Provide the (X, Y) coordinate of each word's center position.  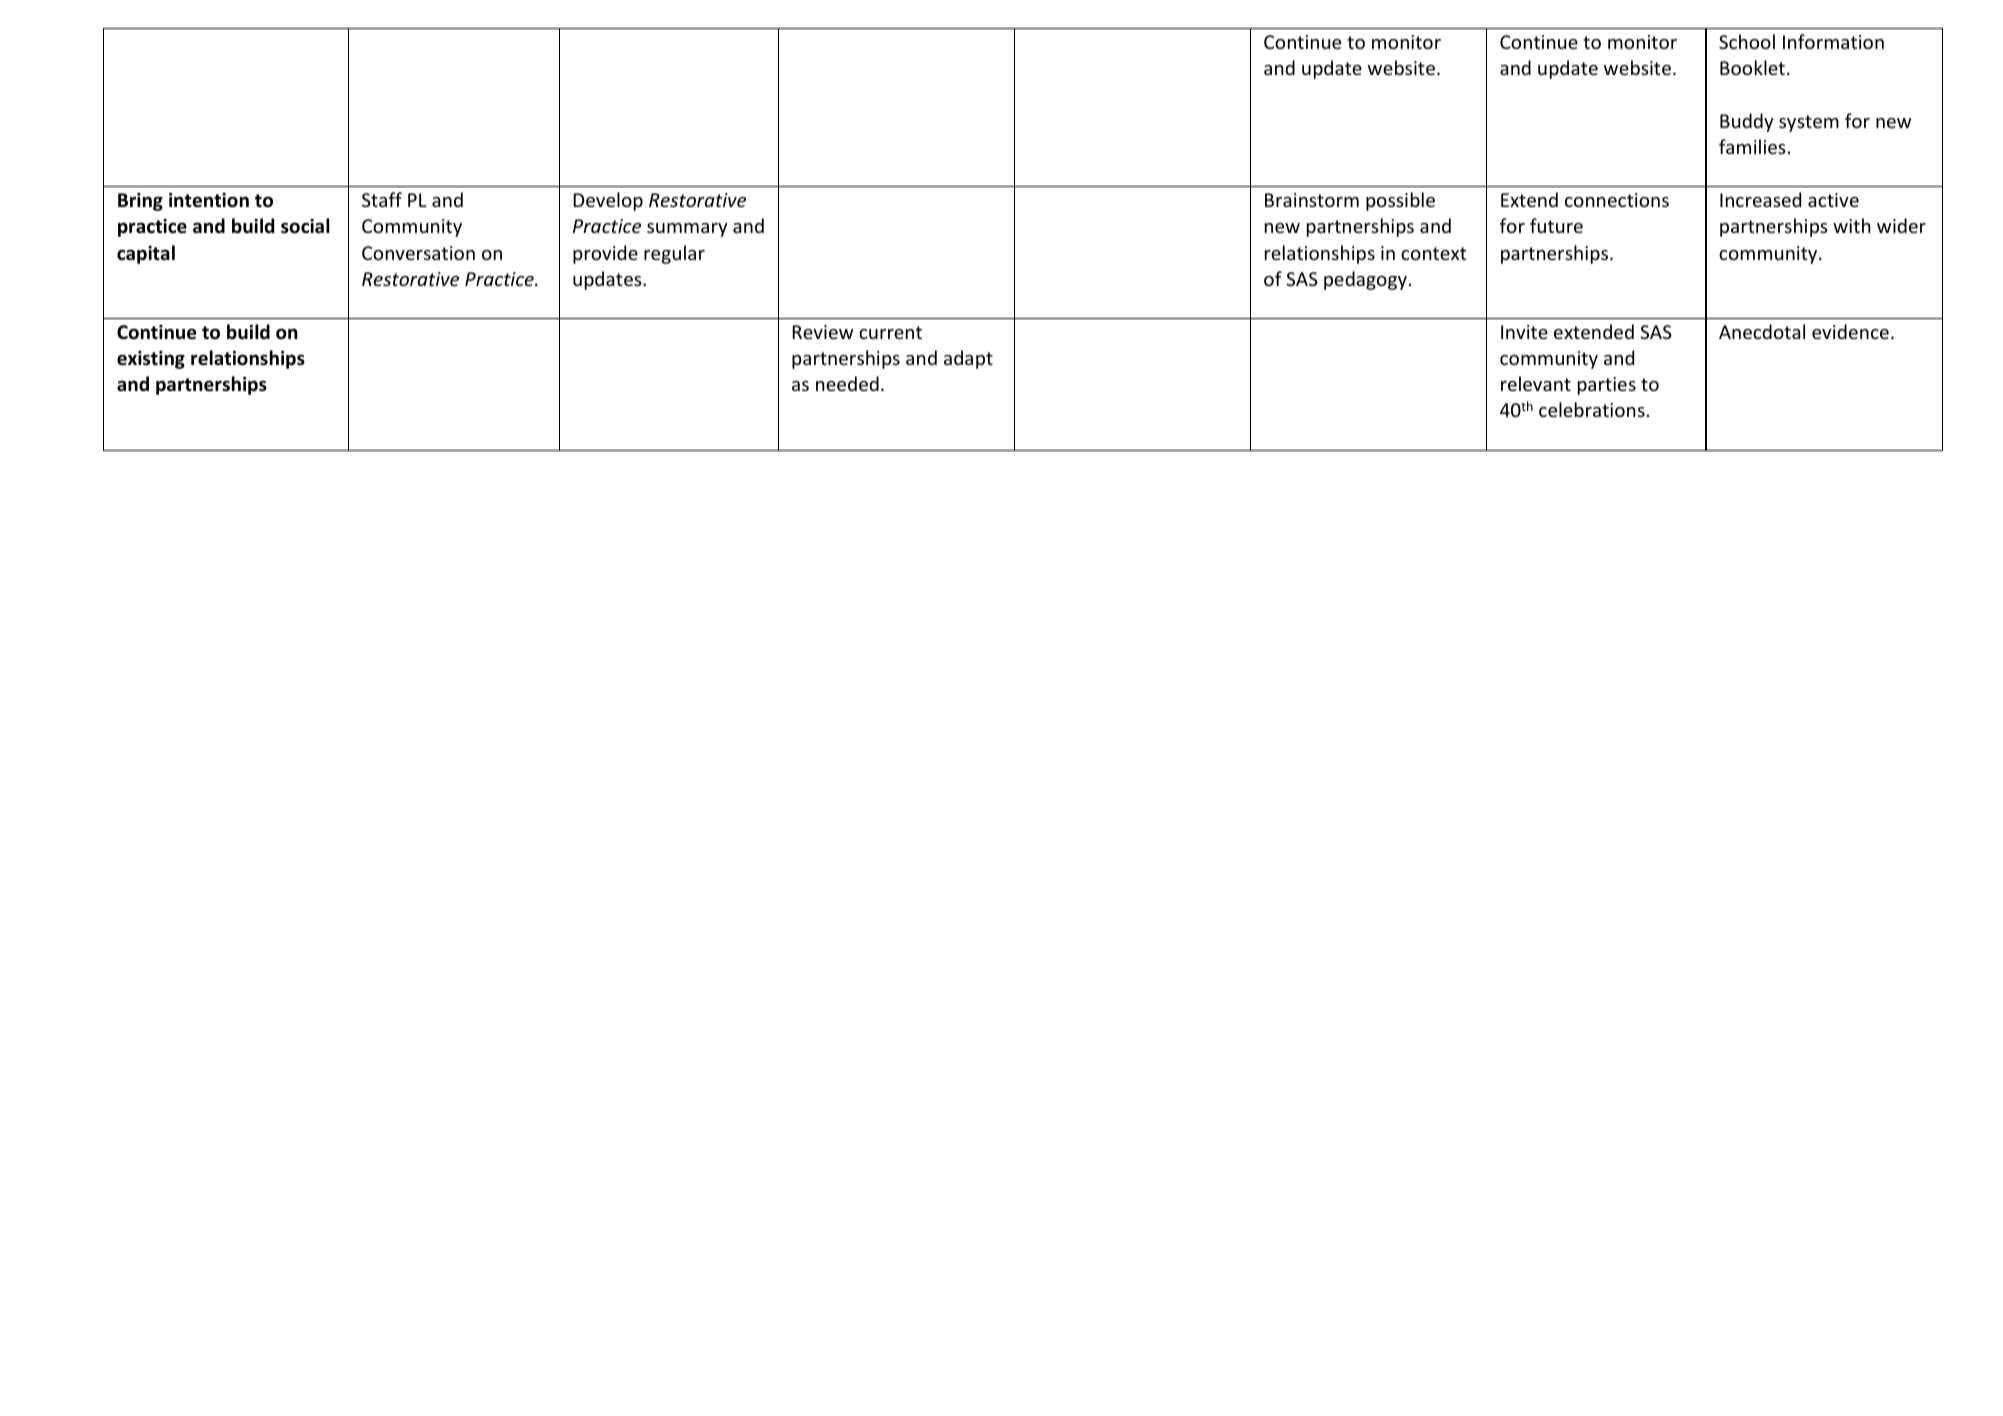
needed (847, 383)
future (1556, 225)
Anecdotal (1762, 331)
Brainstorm (1312, 200)
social (305, 226)
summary (687, 230)
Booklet (1752, 67)
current (890, 332)
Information (1833, 41)
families (1752, 146)
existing (151, 360)
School (1747, 41)
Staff (382, 199)
